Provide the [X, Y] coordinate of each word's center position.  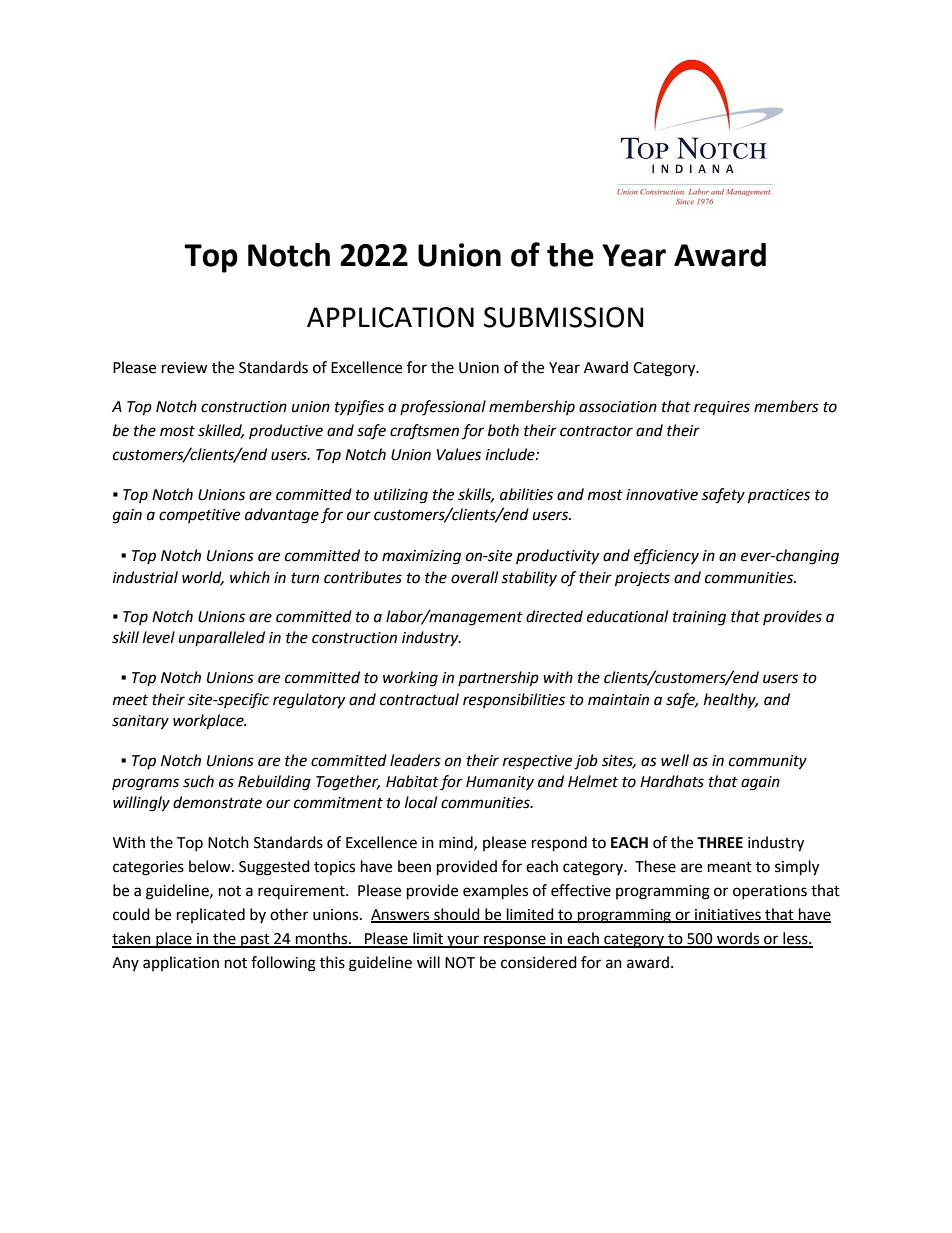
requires [722, 408]
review [185, 368]
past [255, 941]
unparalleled [222, 638]
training [699, 618]
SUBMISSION [564, 317]
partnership [498, 679]
